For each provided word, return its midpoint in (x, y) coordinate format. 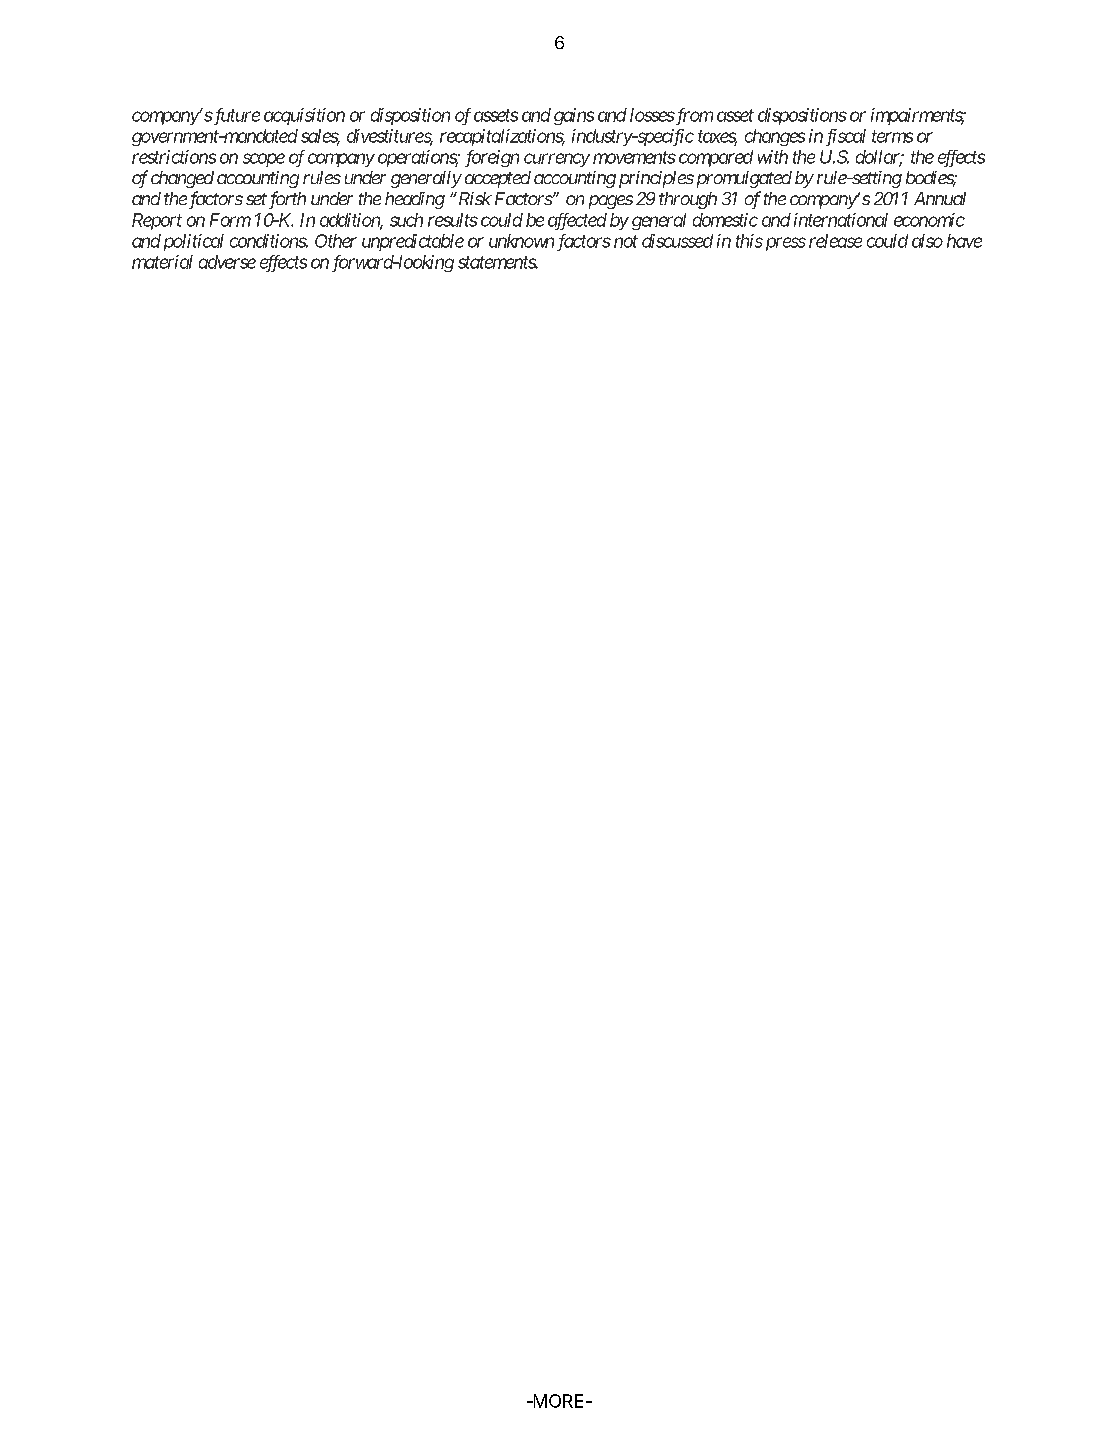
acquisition (304, 116)
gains (574, 116)
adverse (227, 262)
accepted (498, 179)
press (784, 244)
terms (892, 136)
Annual (940, 198)
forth (286, 200)
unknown (521, 241)
